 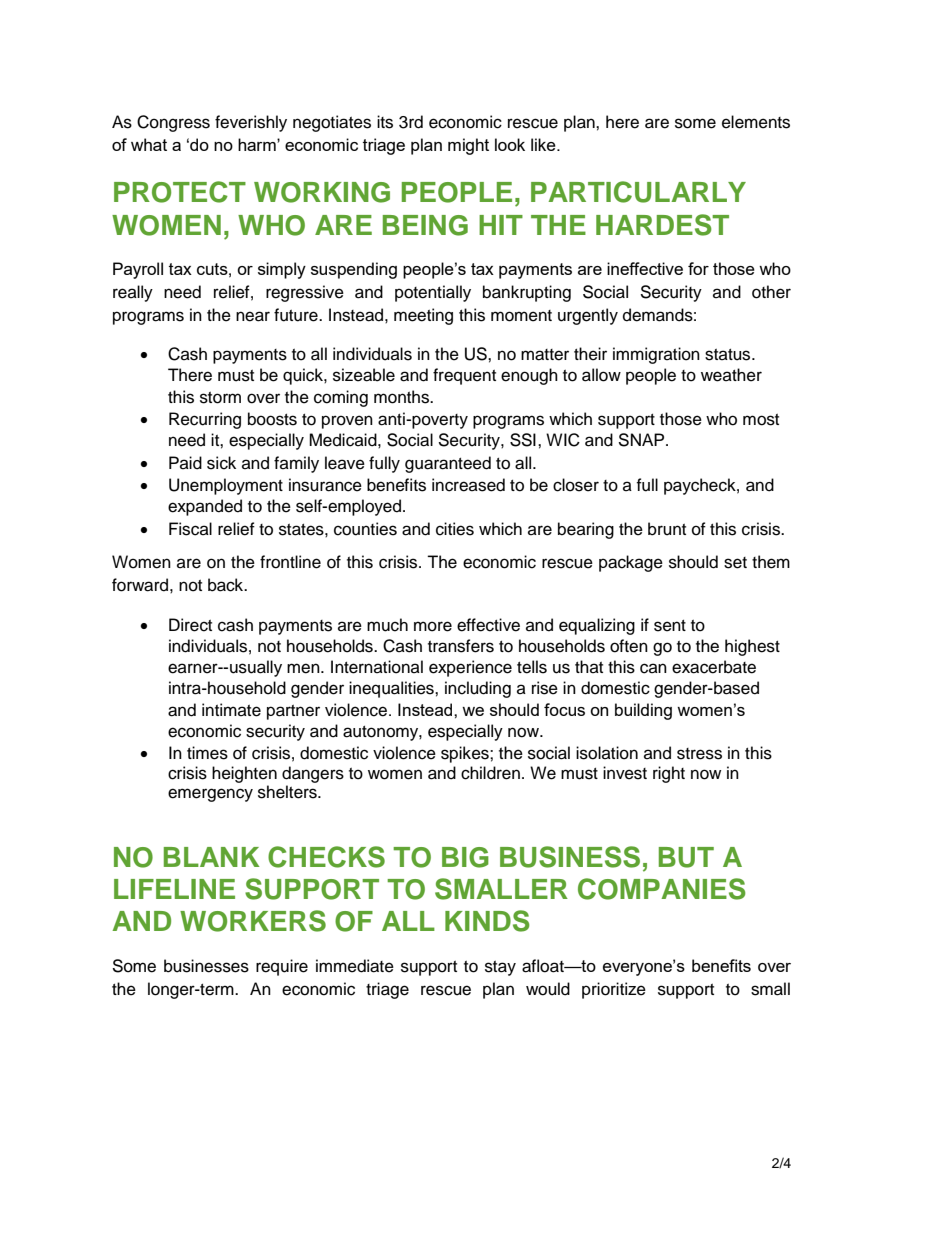 I want to click on Fiscal, so click(x=190, y=529).
